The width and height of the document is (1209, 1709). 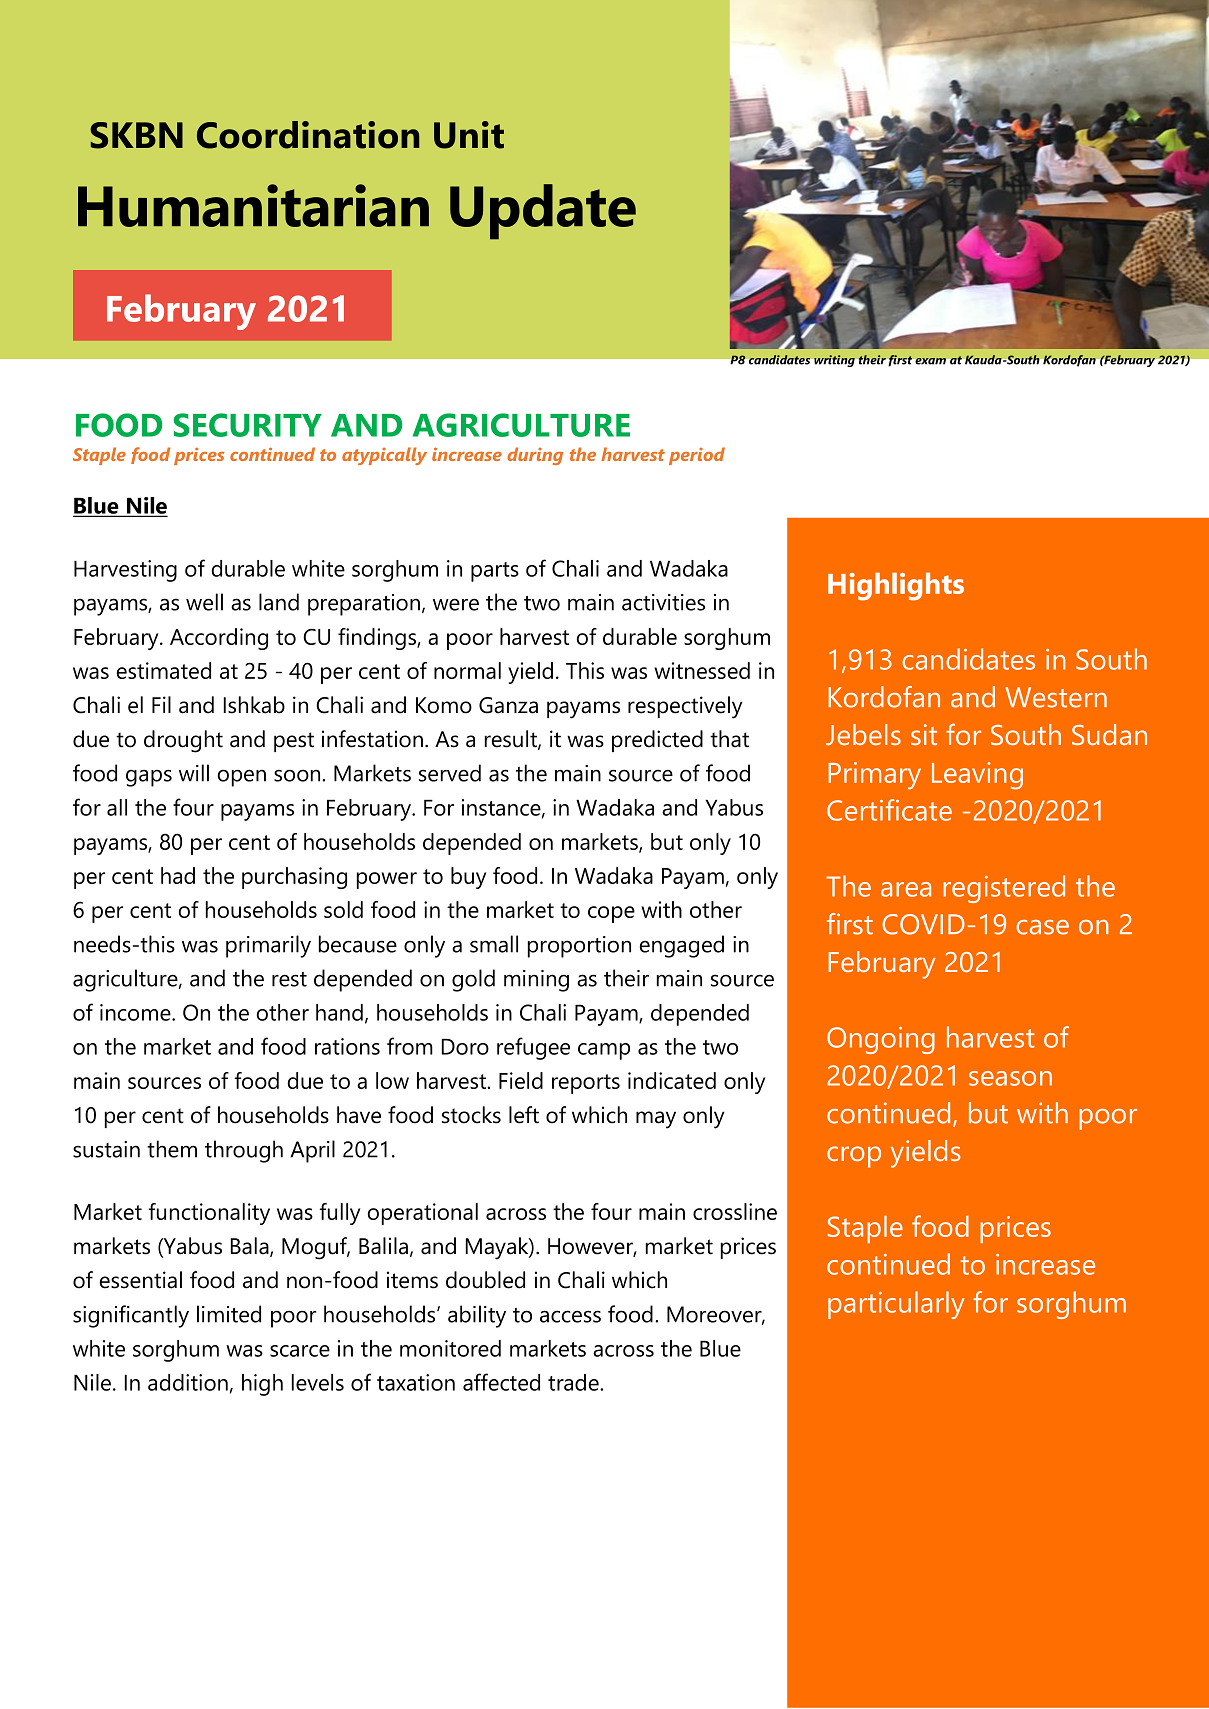 I want to click on case, so click(x=1042, y=927).
